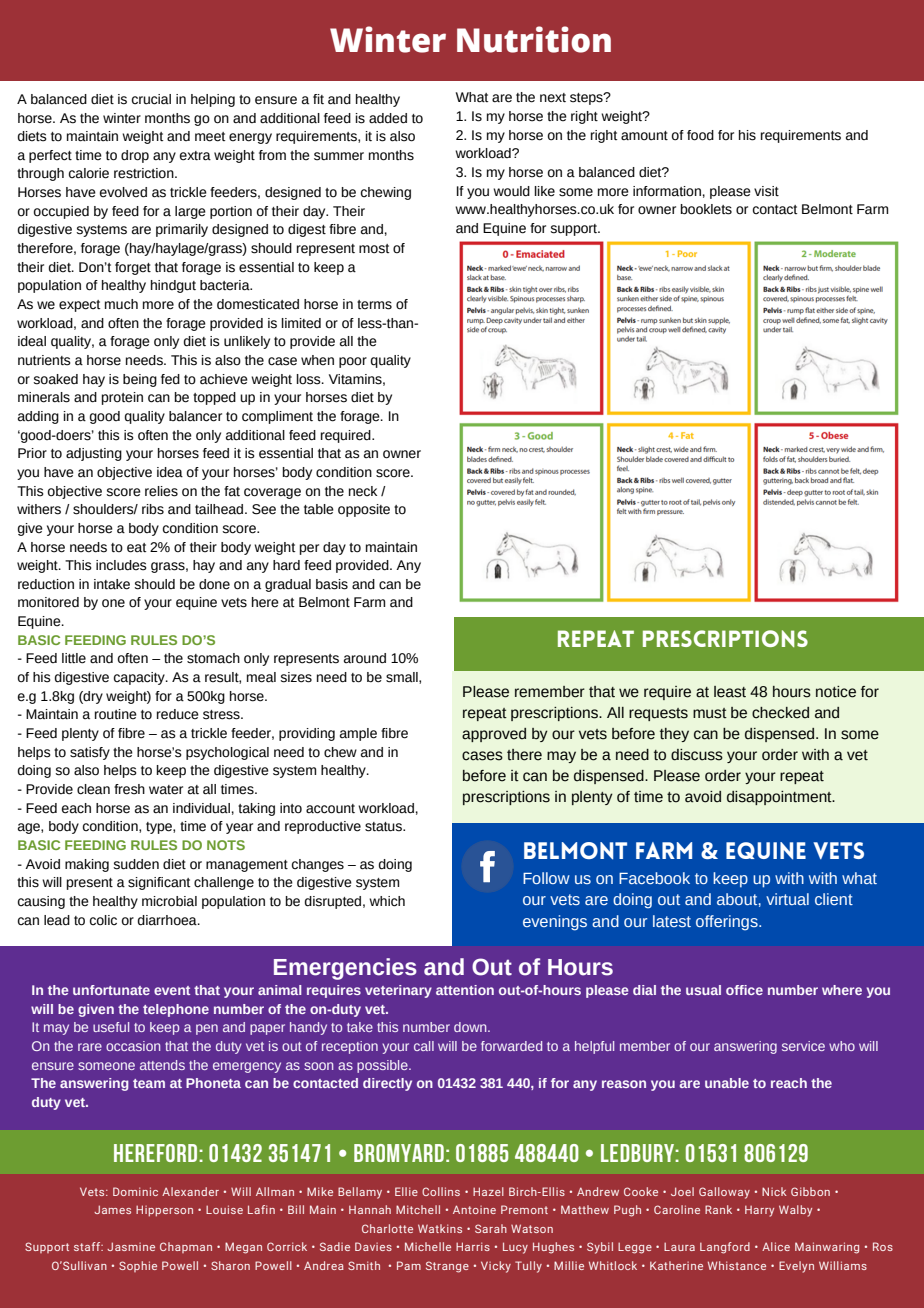 This screenshot has height=1308, width=924. What do you see at coordinates (706, 209) in the screenshot?
I see `booklets` at bounding box center [706, 209].
